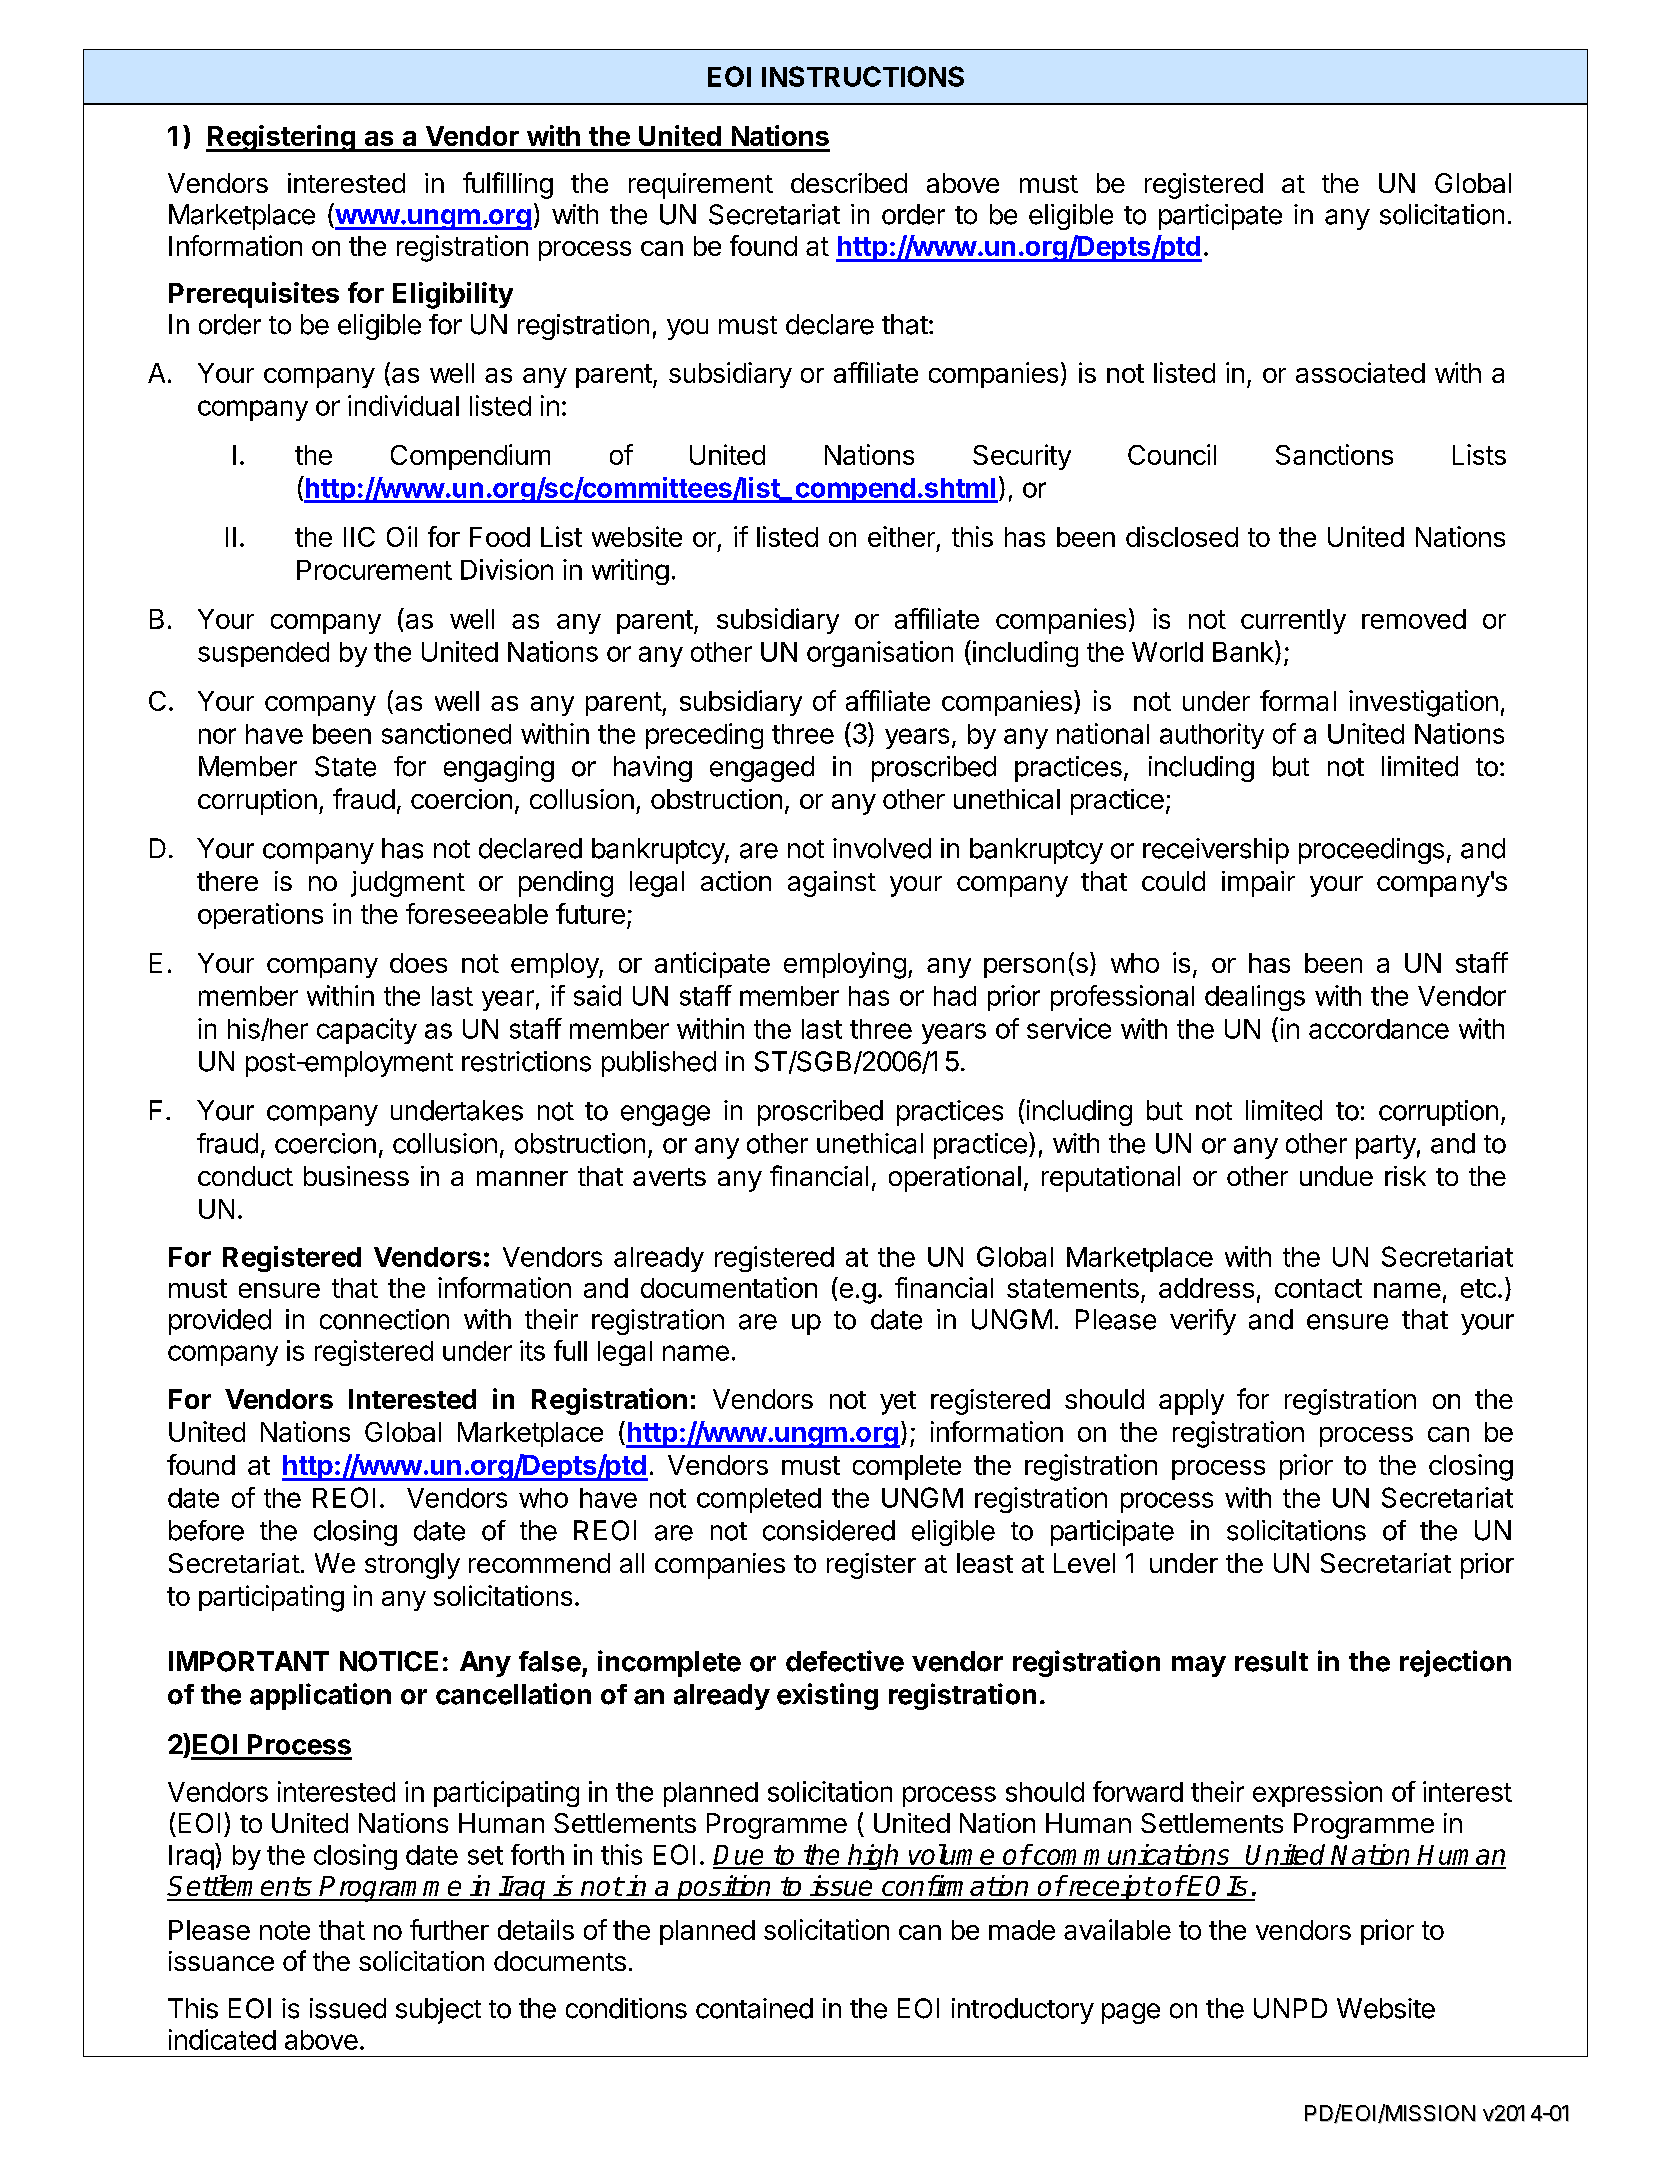 The width and height of the screenshot is (1671, 2163). What do you see at coordinates (829, 1530) in the screenshot?
I see `considered` at bounding box center [829, 1530].
